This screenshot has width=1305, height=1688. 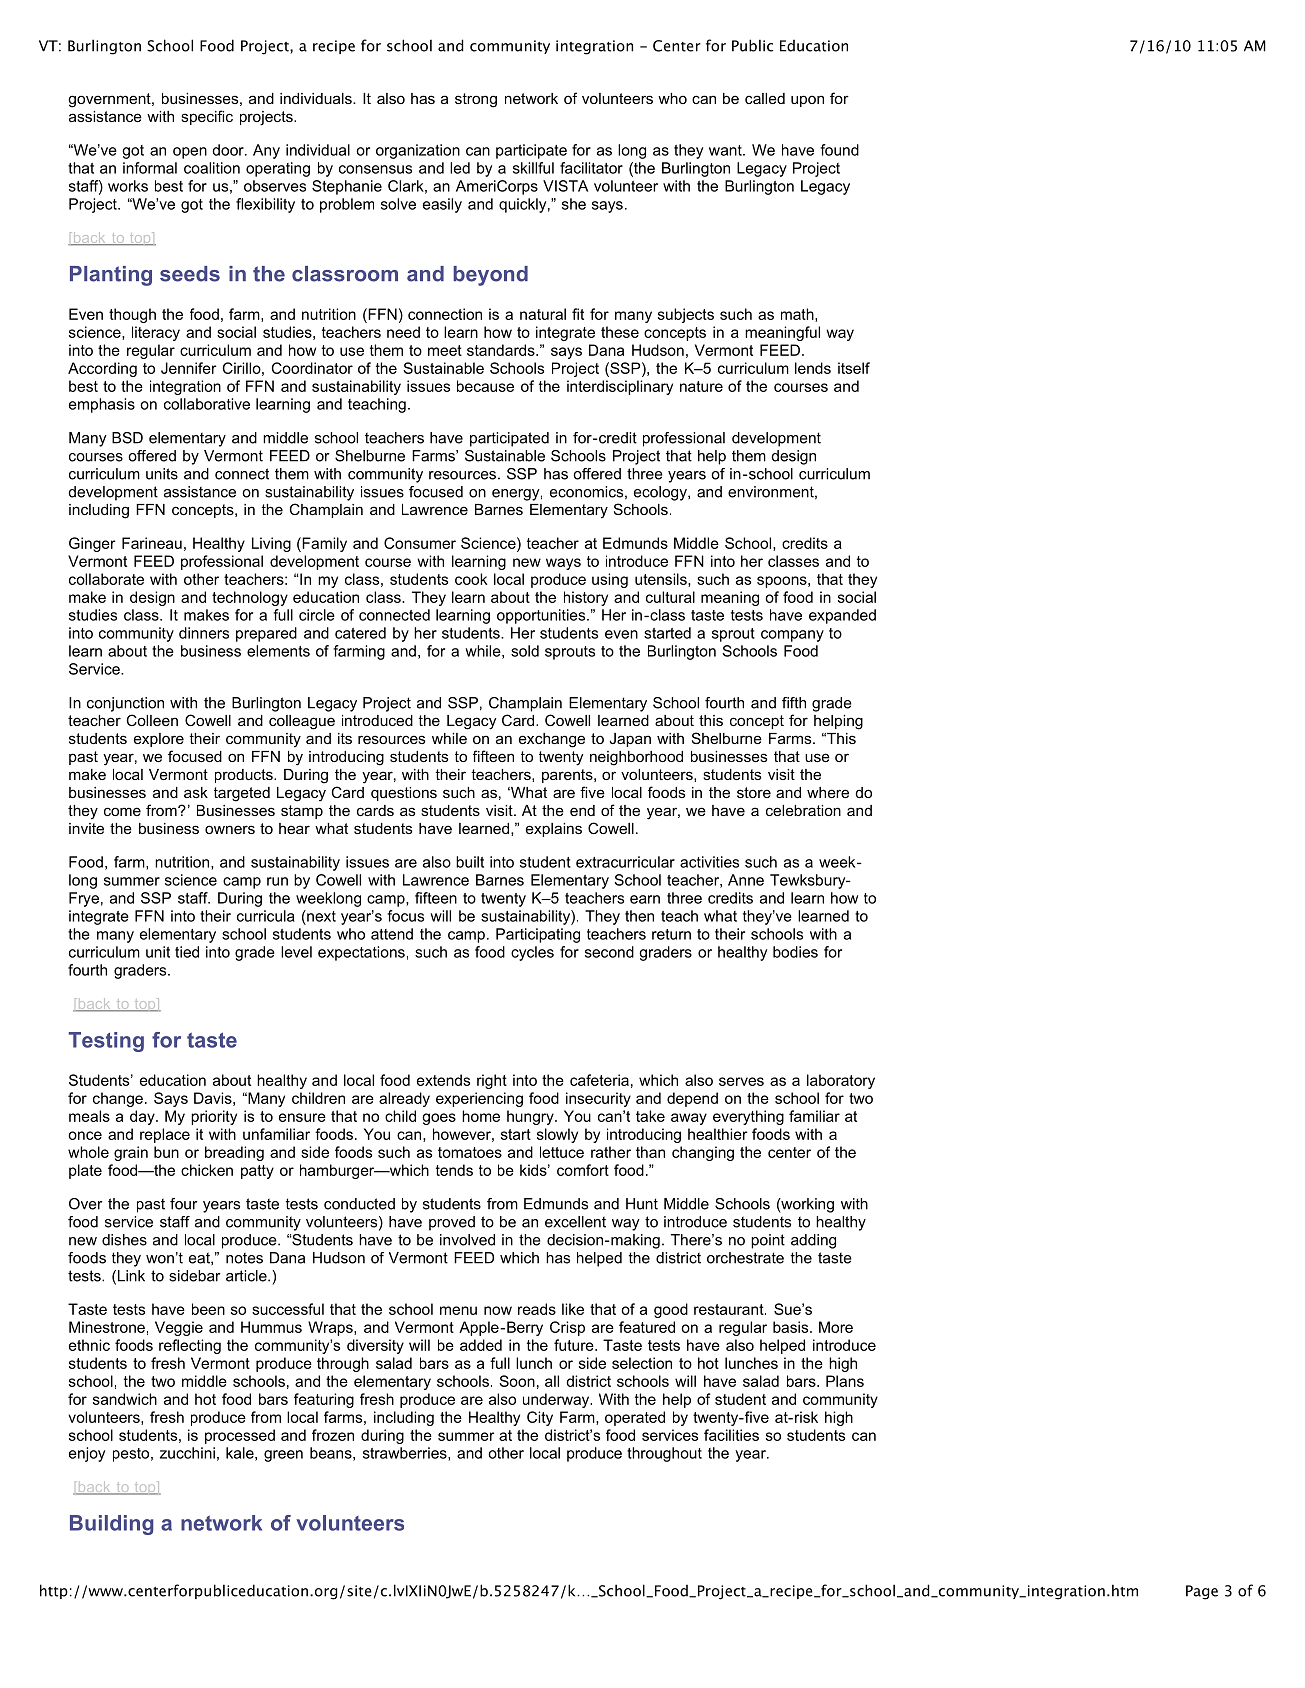 I want to click on door, so click(x=229, y=150).
